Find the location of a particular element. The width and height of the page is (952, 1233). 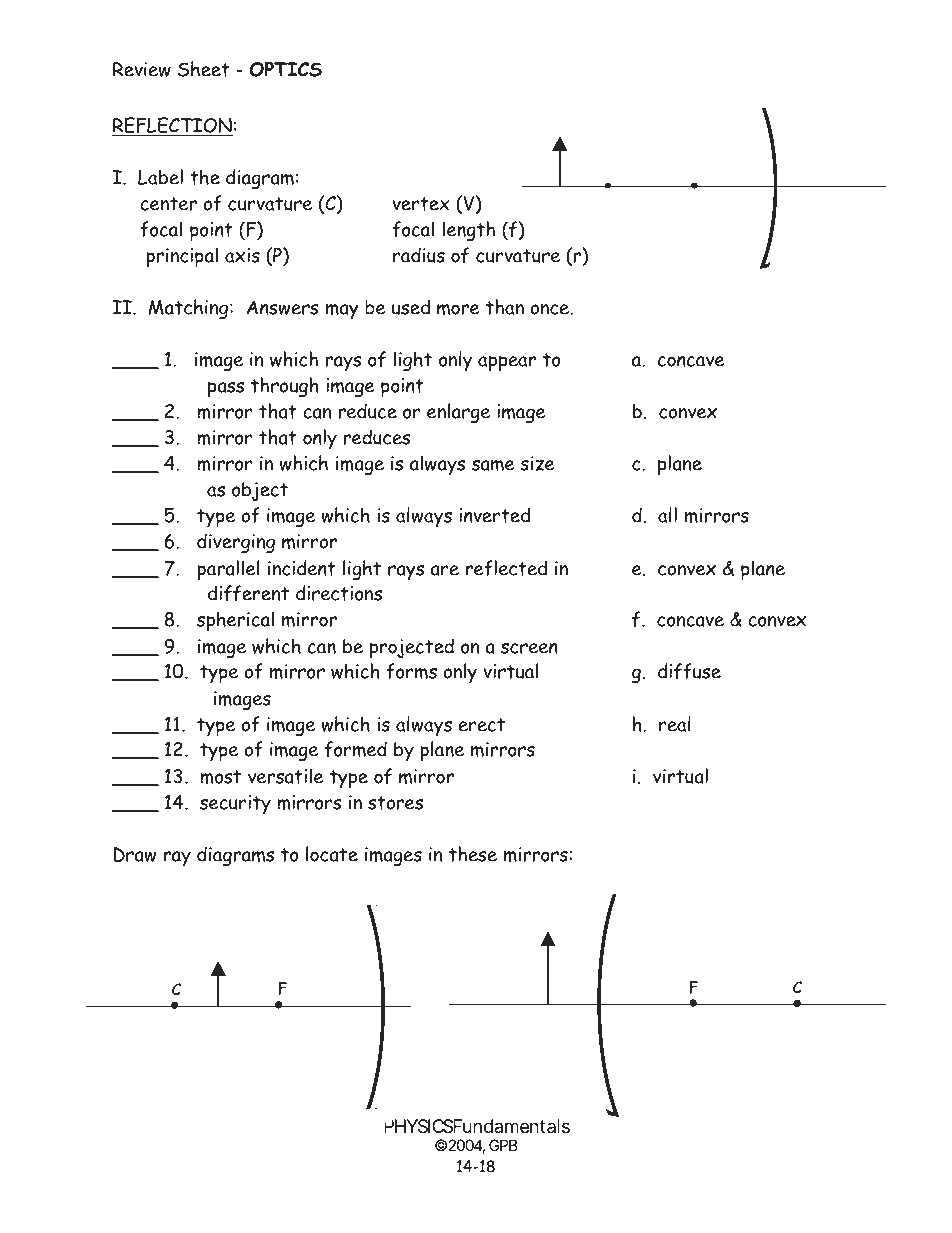

security is located at coordinates (235, 804).
